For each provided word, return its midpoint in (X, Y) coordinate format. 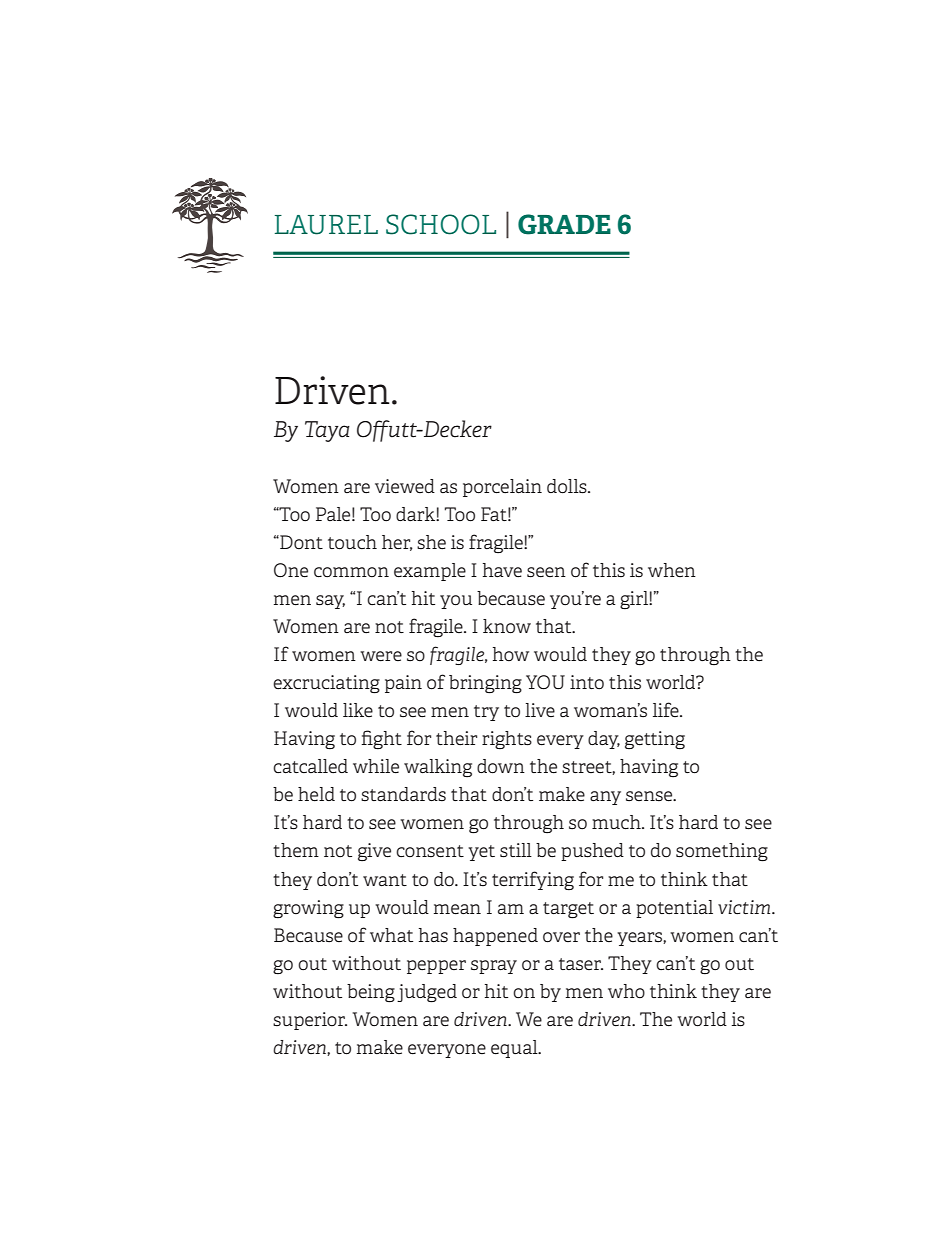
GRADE (564, 224)
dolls (568, 486)
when (672, 570)
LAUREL (326, 225)
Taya (327, 431)
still (516, 850)
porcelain (502, 488)
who (626, 991)
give (374, 852)
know (507, 626)
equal (515, 1049)
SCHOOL (441, 224)
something (722, 852)
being (371, 993)
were (381, 656)
